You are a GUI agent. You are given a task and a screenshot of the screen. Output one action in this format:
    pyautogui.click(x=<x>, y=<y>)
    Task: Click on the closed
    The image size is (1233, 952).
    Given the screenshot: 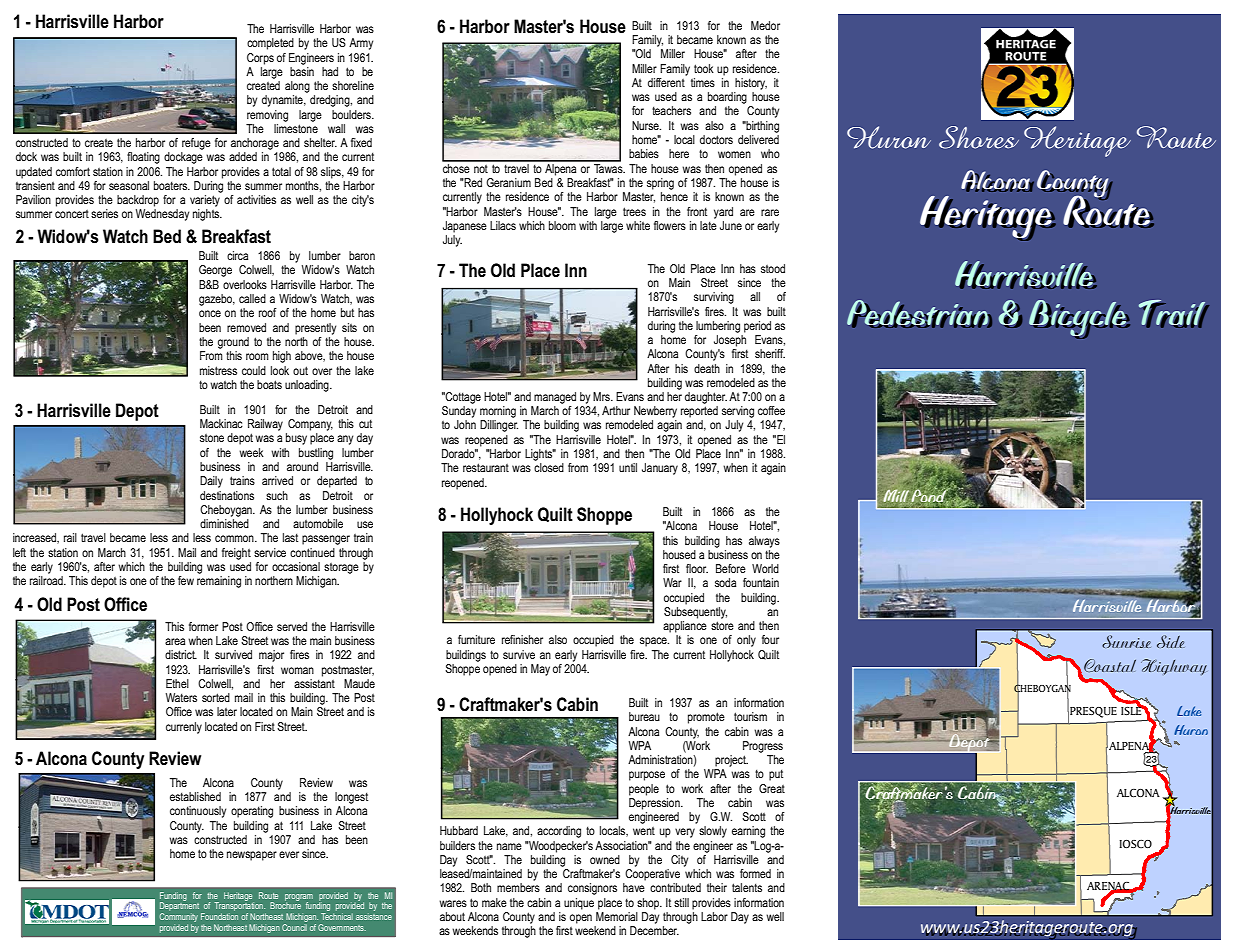 What is the action you would take?
    pyautogui.click(x=549, y=467)
